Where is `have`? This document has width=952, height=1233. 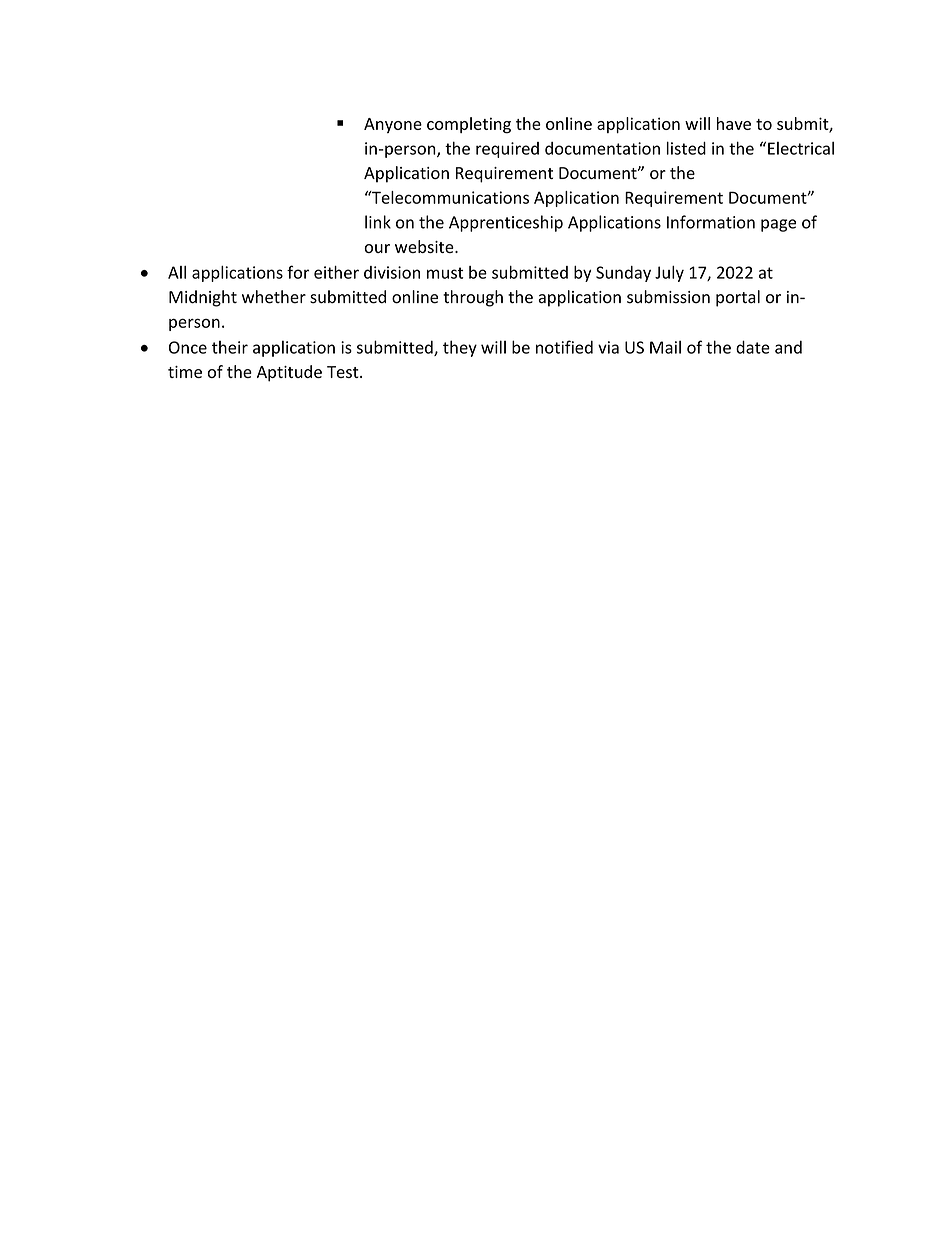 have is located at coordinates (734, 123).
